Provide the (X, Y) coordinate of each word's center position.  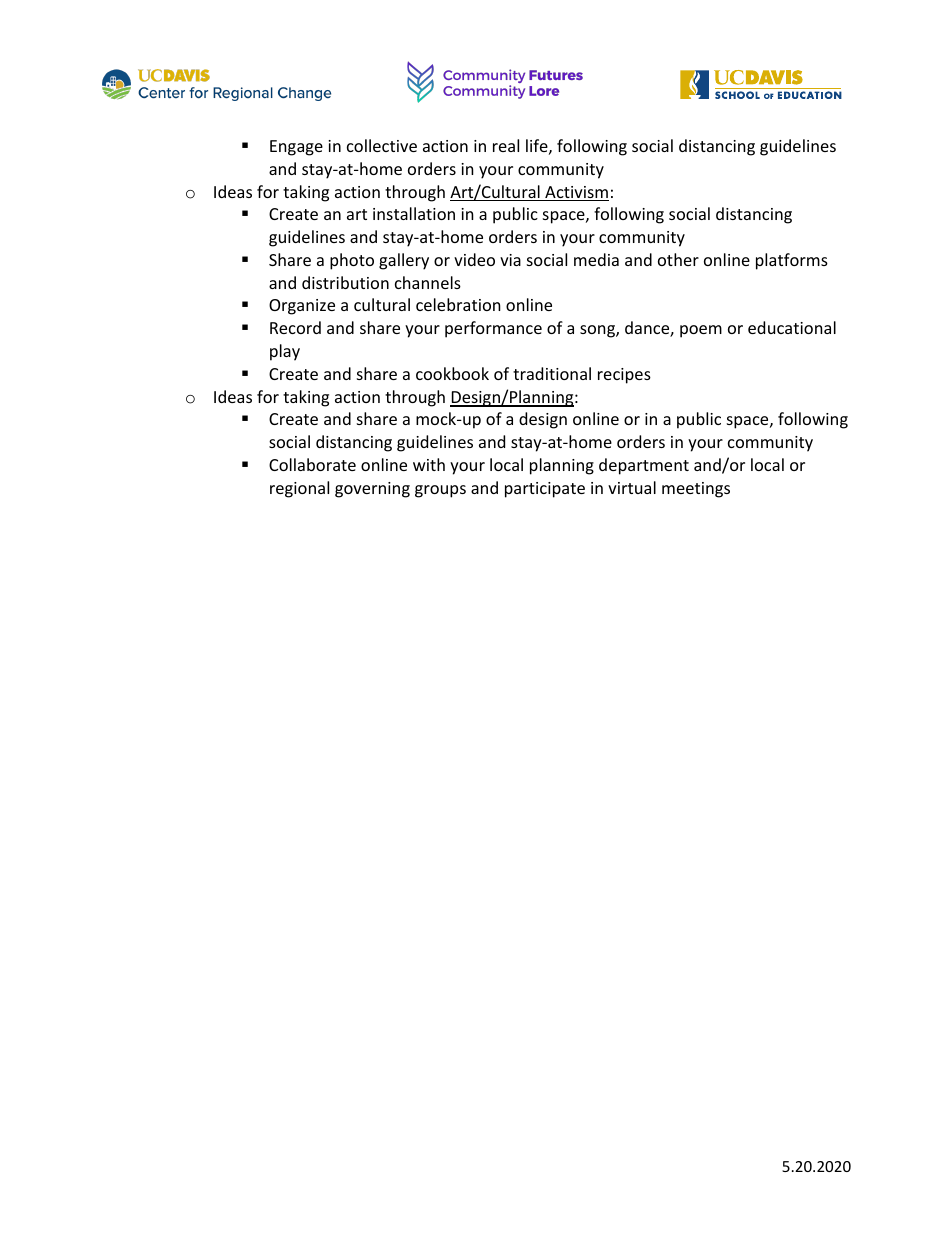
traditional (552, 373)
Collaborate (312, 464)
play (285, 352)
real (506, 145)
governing (372, 490)
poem (701, 331)
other (678, 259)
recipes (624, 376)
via (510, 260)
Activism (576, 193)
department (644, 466)
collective (382, 145)
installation (414, 213)
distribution (345, 282)
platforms (792, 261)
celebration (458, 304)
